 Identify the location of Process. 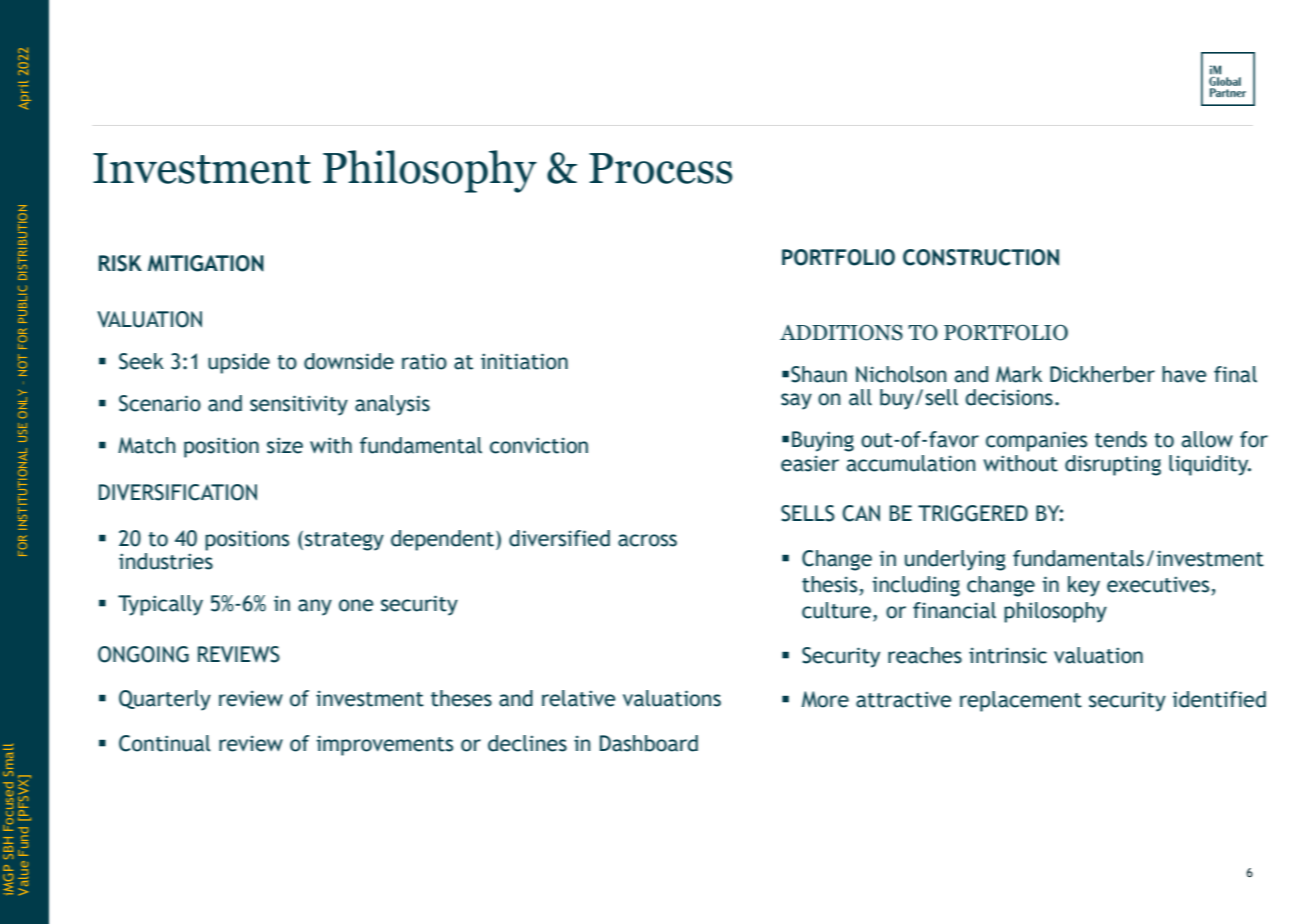
(661, 168).
